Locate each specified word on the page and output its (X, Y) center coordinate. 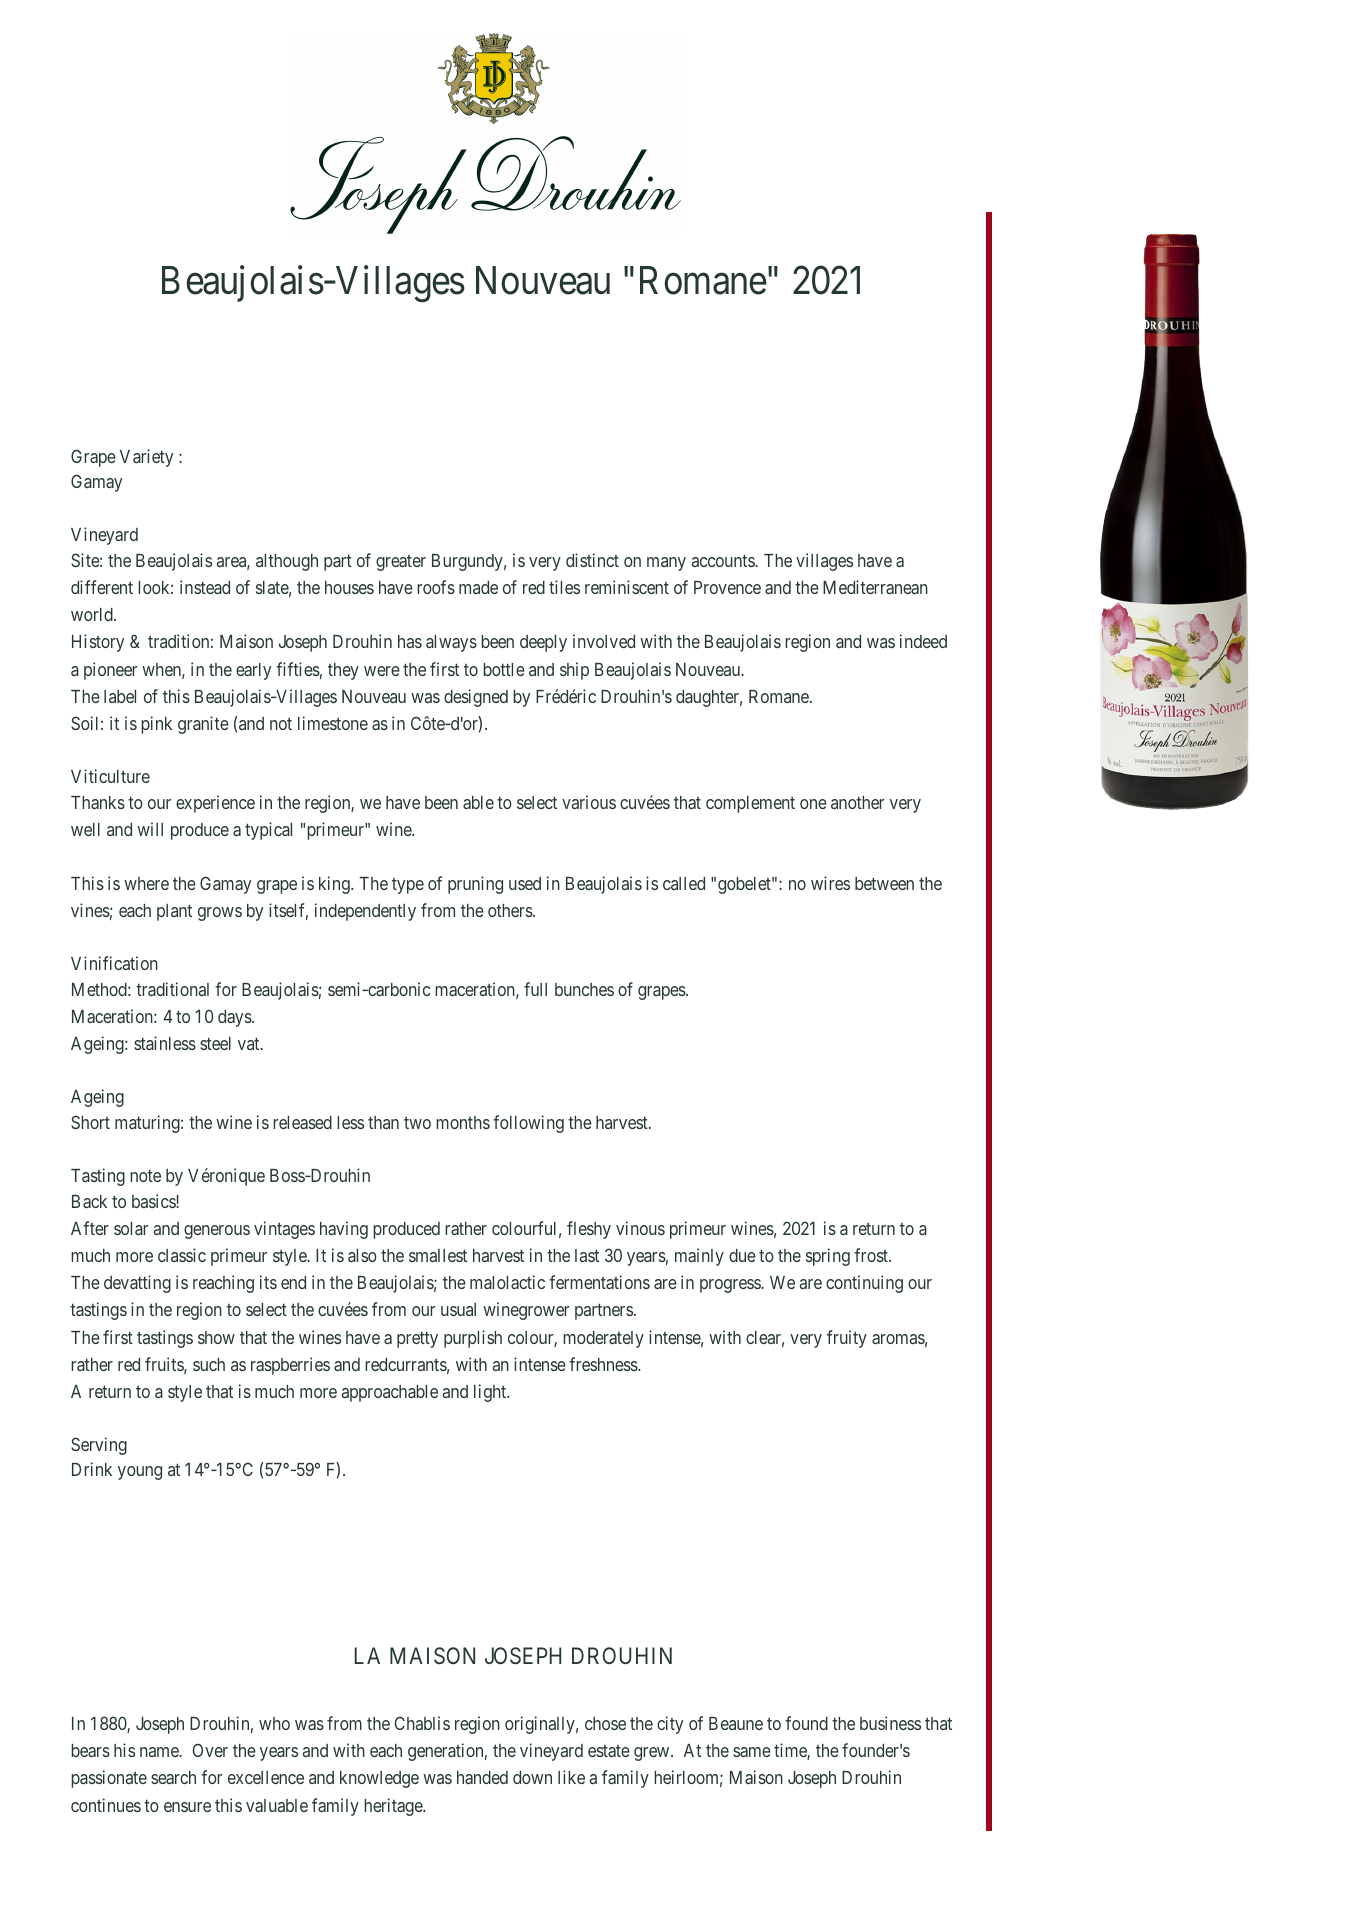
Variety (146, 458)
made (478, 587)
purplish (473, 1339)
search (173, 1777)
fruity (847, 1339)
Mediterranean (875, 587)
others (511, 910)
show (216, 1337)
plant (174, 912)
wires (830, 883)
